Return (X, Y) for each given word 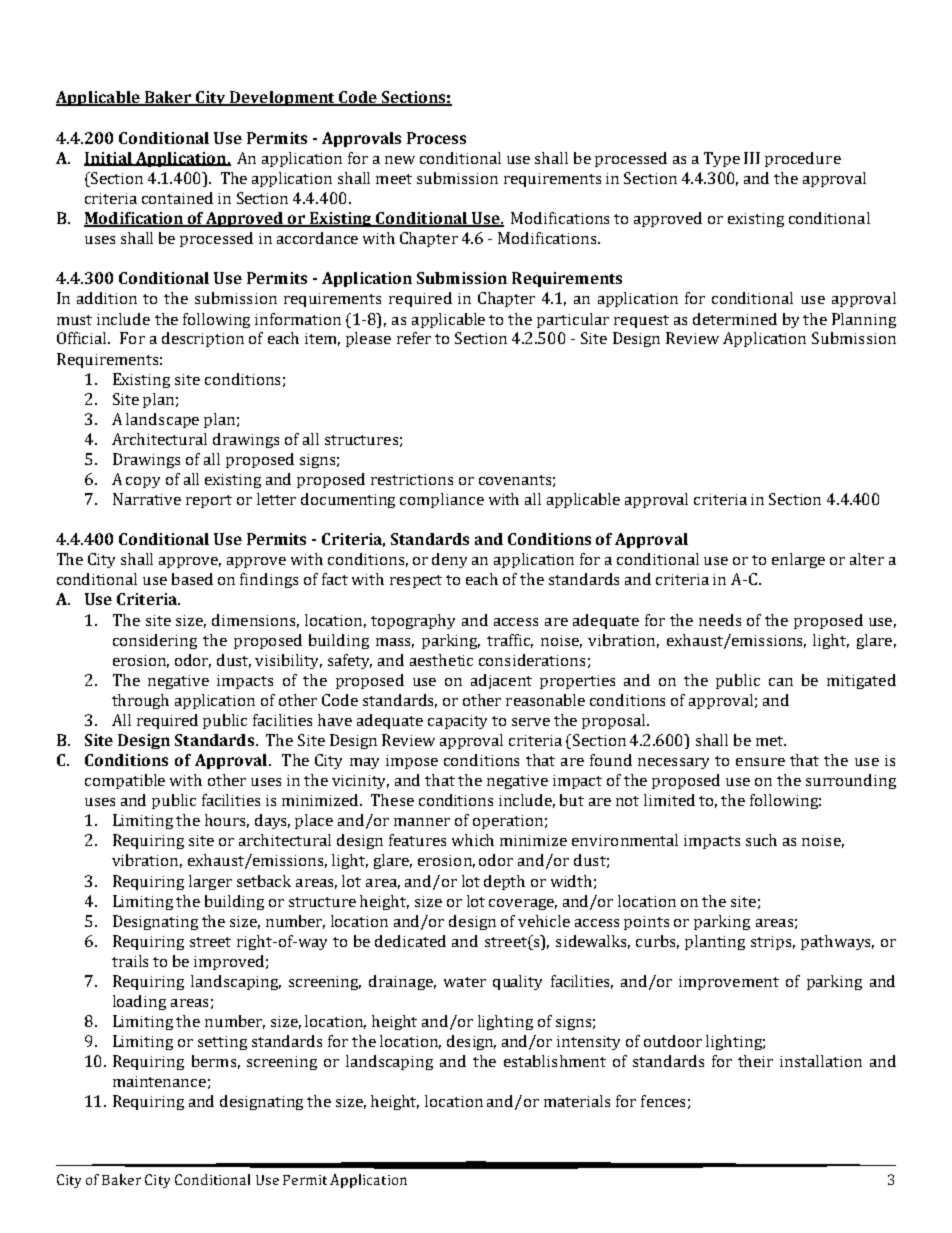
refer (414, 338)
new (400, 160)
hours (227, 821)
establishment (555, 1061)
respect (416, 581)
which (473, 840)
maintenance (159, 1081)
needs (720, 620)
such (761, 840)
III (752, 158)
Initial (109, 159)
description (203, 339)
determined (735, 319)
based (192, 579)
